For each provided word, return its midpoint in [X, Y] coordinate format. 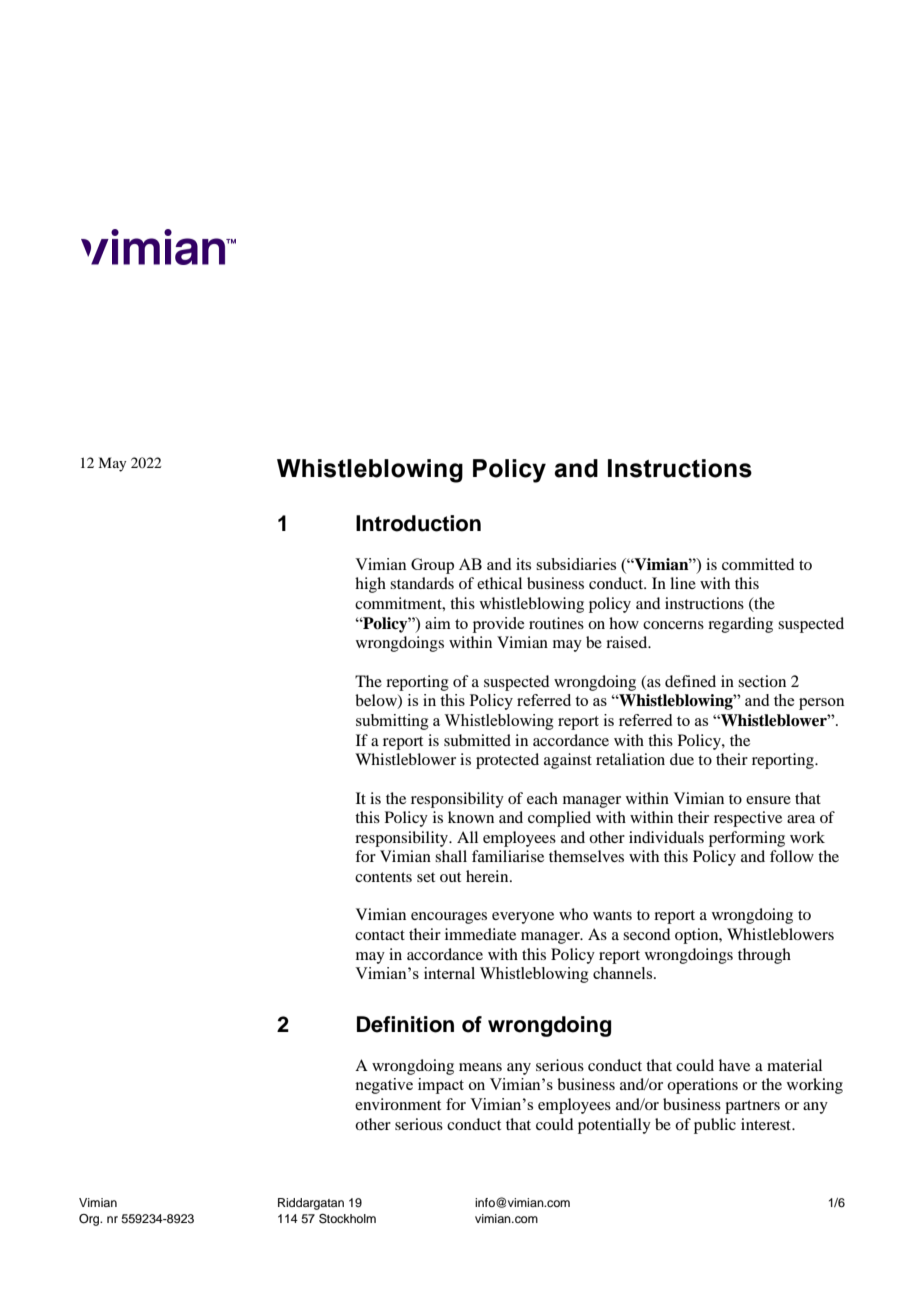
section [762, 681]
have [734, 1065]
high [370, 585]
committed [758, 564]
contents [383, 877]
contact [380, 935]
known [471, 817]
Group [432, 566]
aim [438, 623]
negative [384, 1086]
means [480, 1067]
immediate [480, 934]
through [764, 956]
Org [90, 1220]
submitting [392, 722]
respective [748, 819]
